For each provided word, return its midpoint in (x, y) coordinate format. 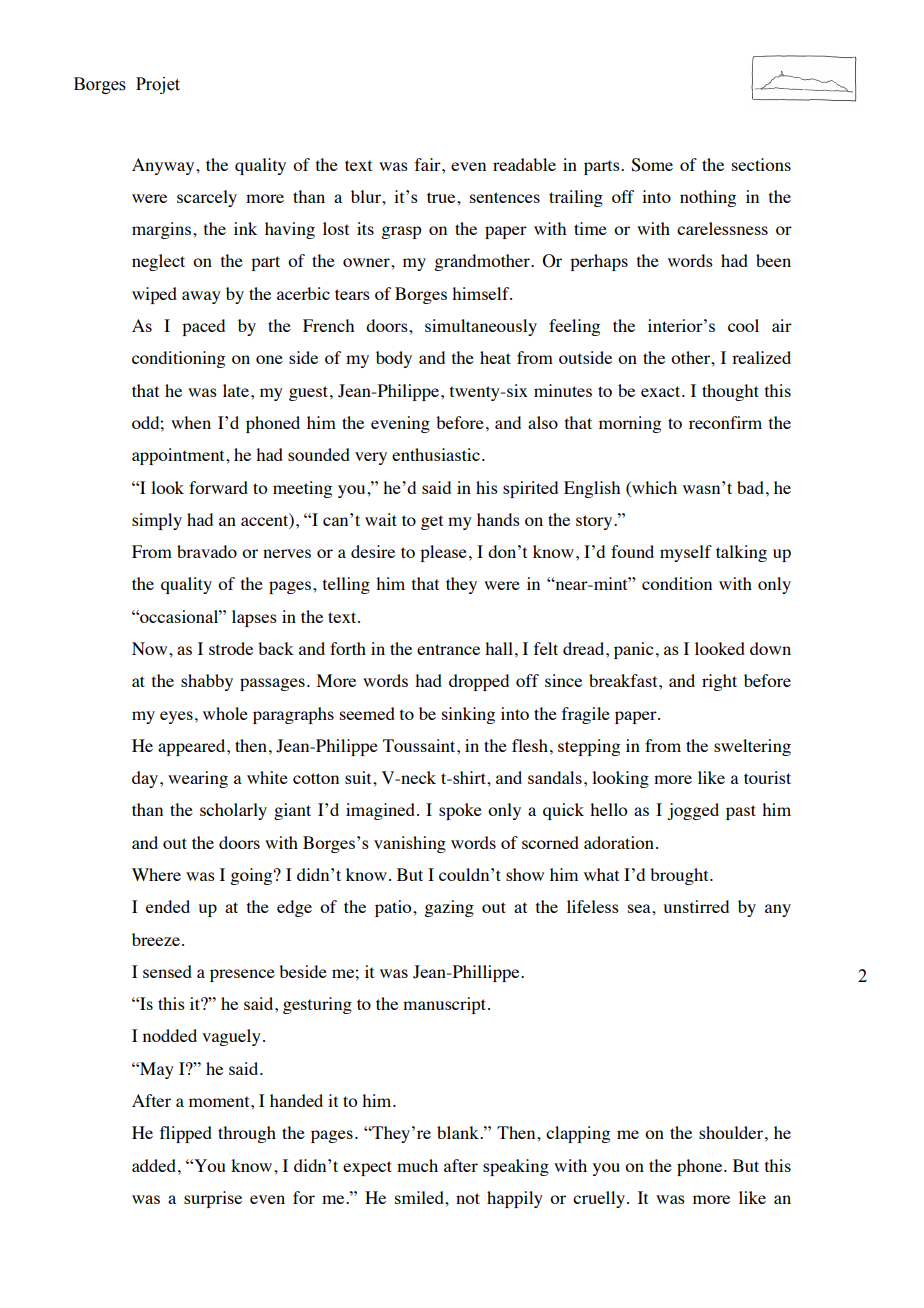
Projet (158, 85)
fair (429, 164)
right (719, 682)
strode (231, 648)
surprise (213, 1199)
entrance (448, 649)
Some (652, 165)
